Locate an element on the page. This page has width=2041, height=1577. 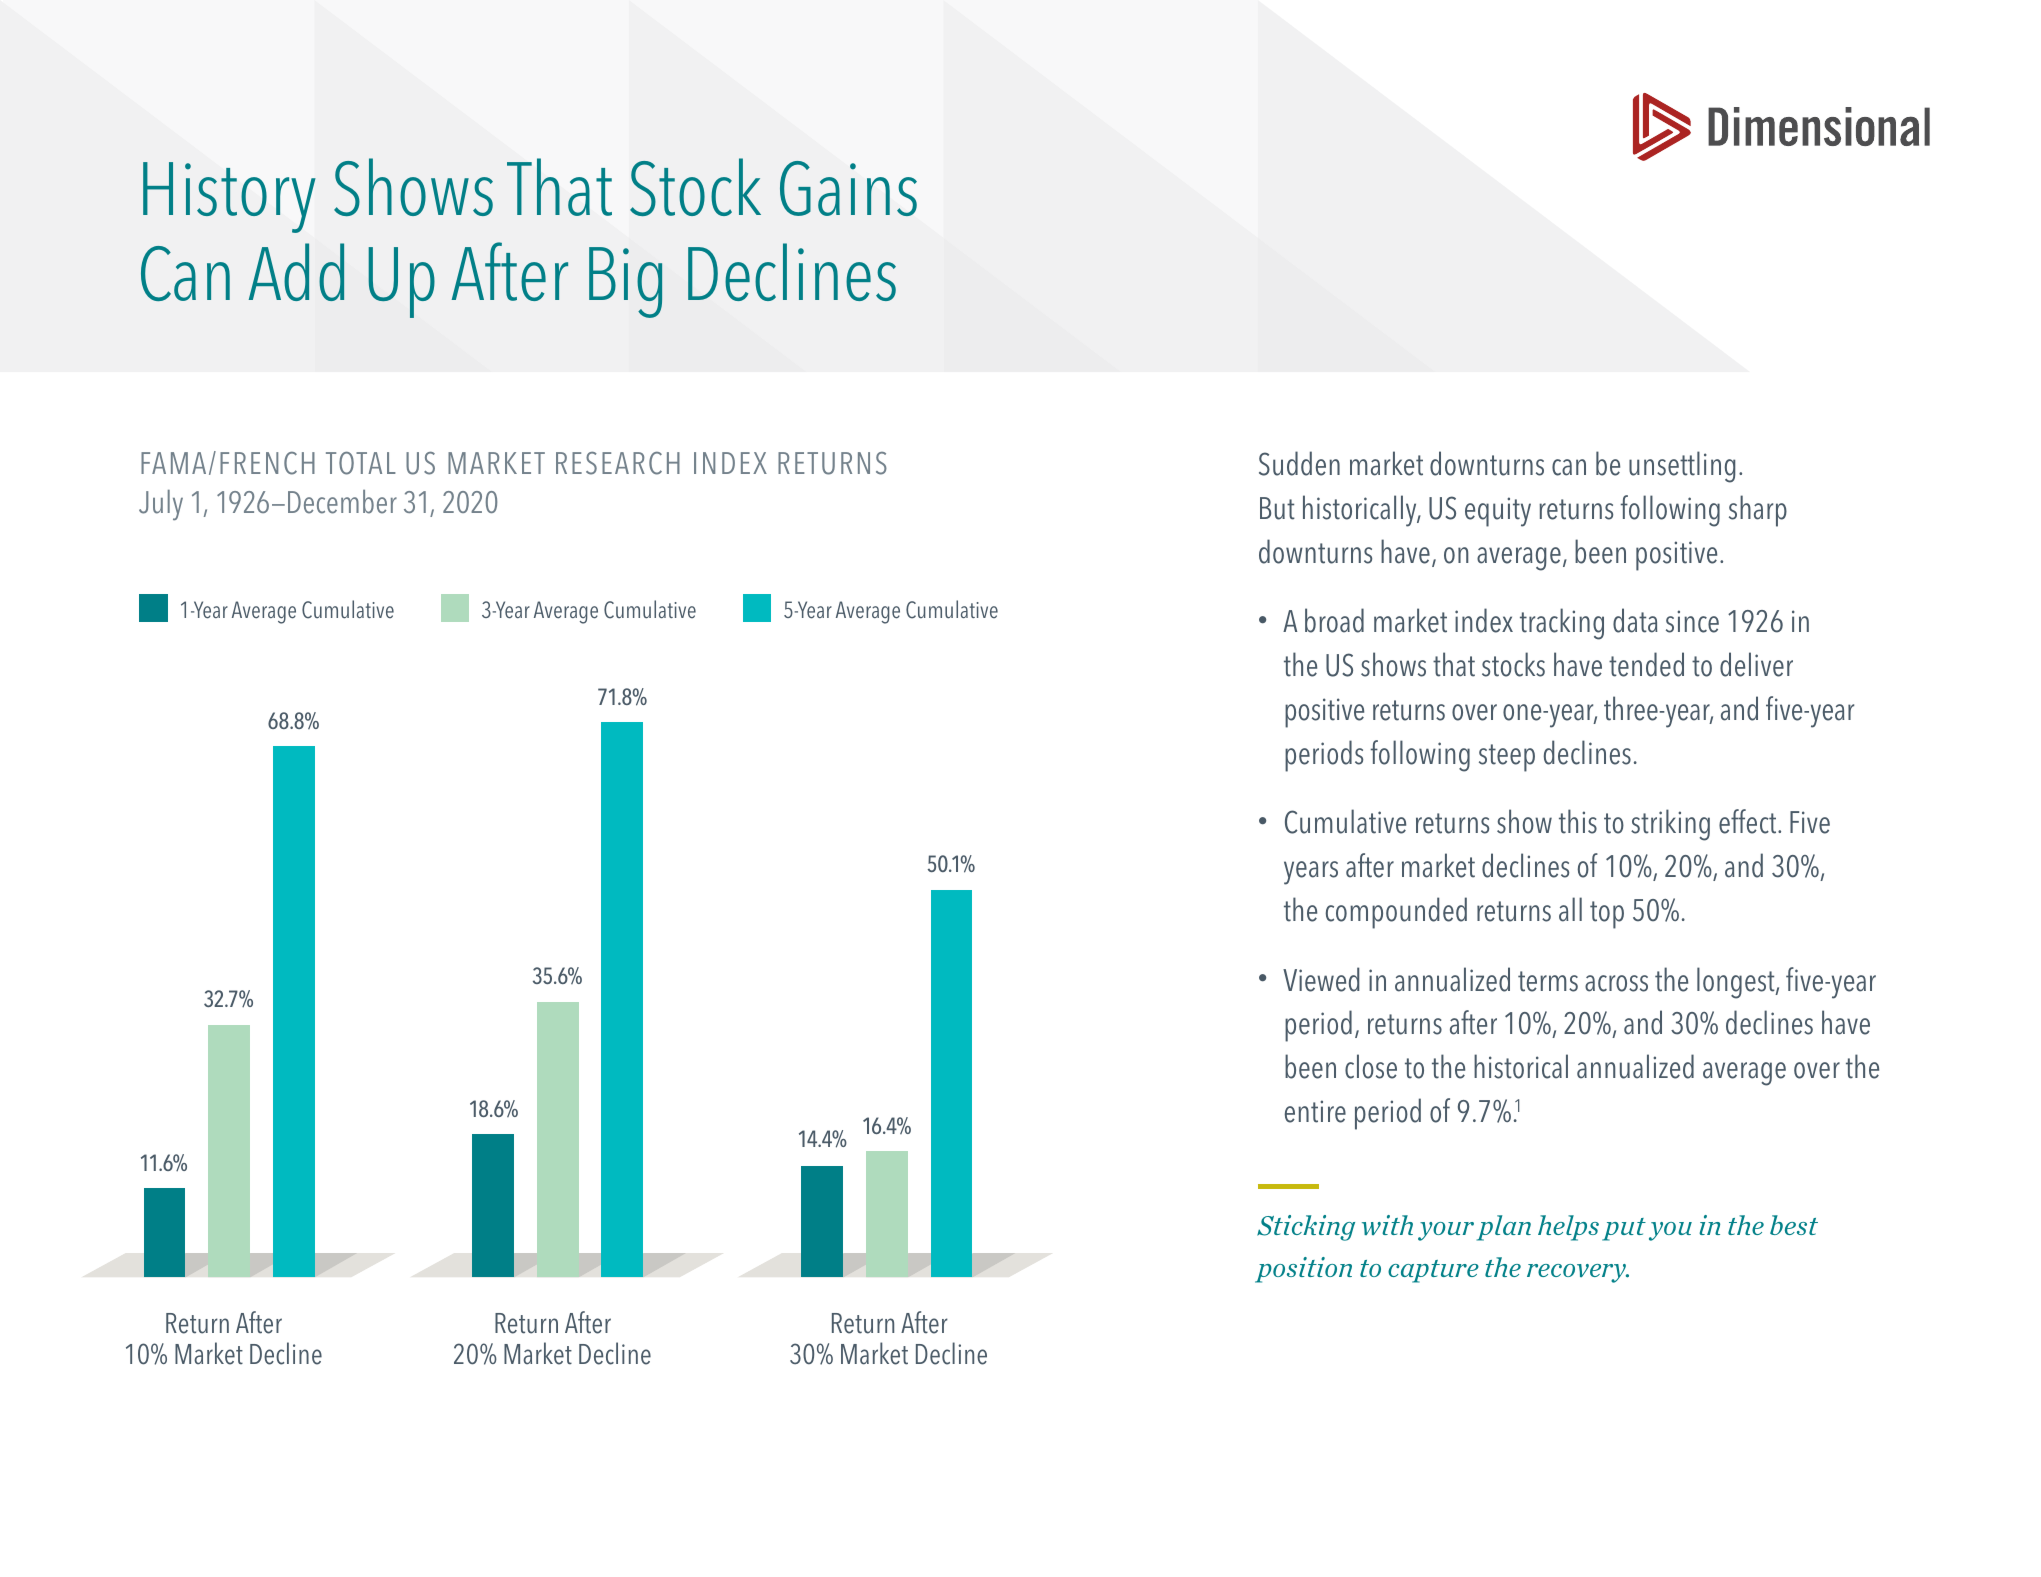
unsettling is located at coordinates (1682, 467).
